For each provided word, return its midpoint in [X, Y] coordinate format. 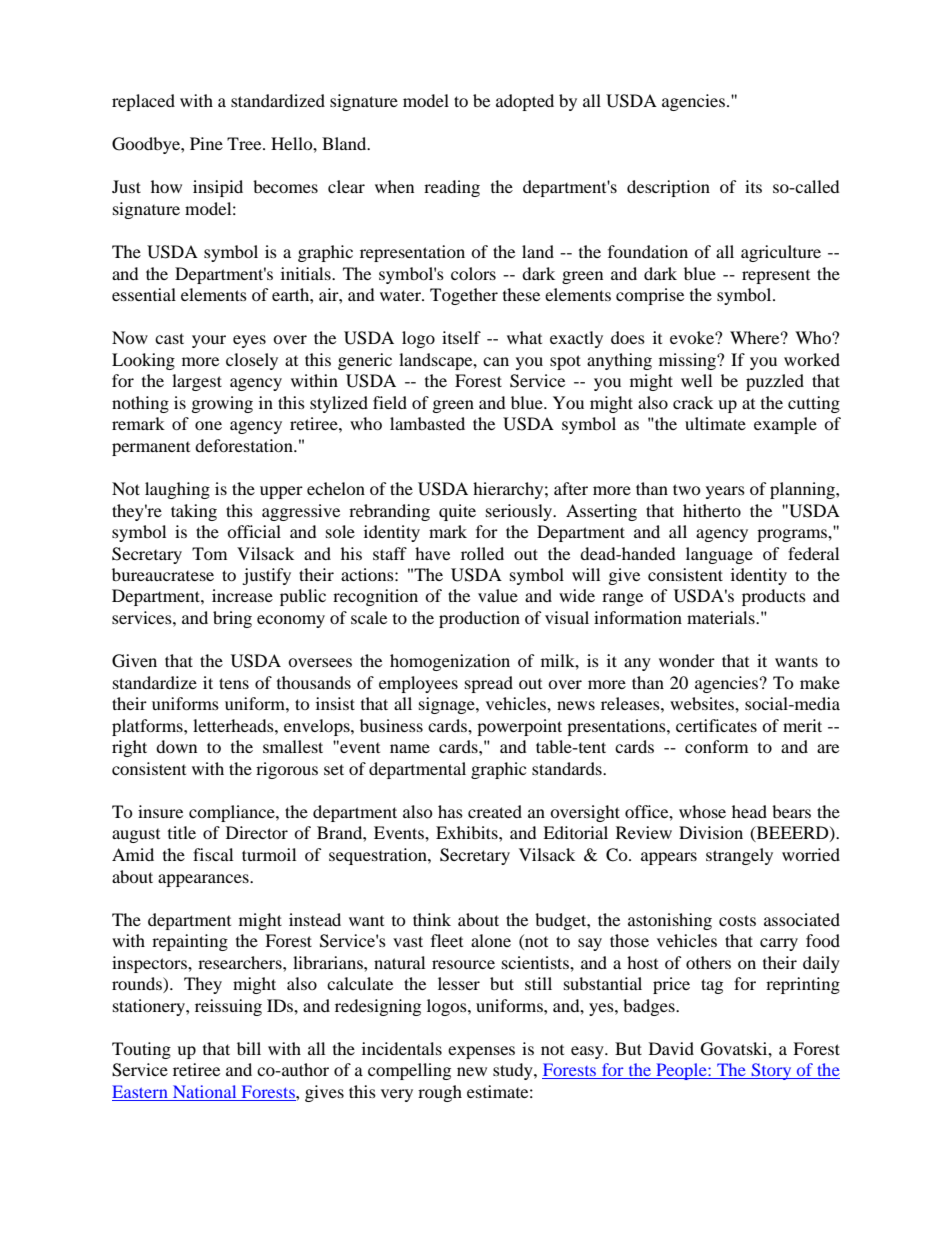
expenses [481, 1052]
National [204, 1093]
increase [242, 595]
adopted [525, 102]
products [774, 597]
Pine [206, 143]
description [668, 188]
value [498, 595]
